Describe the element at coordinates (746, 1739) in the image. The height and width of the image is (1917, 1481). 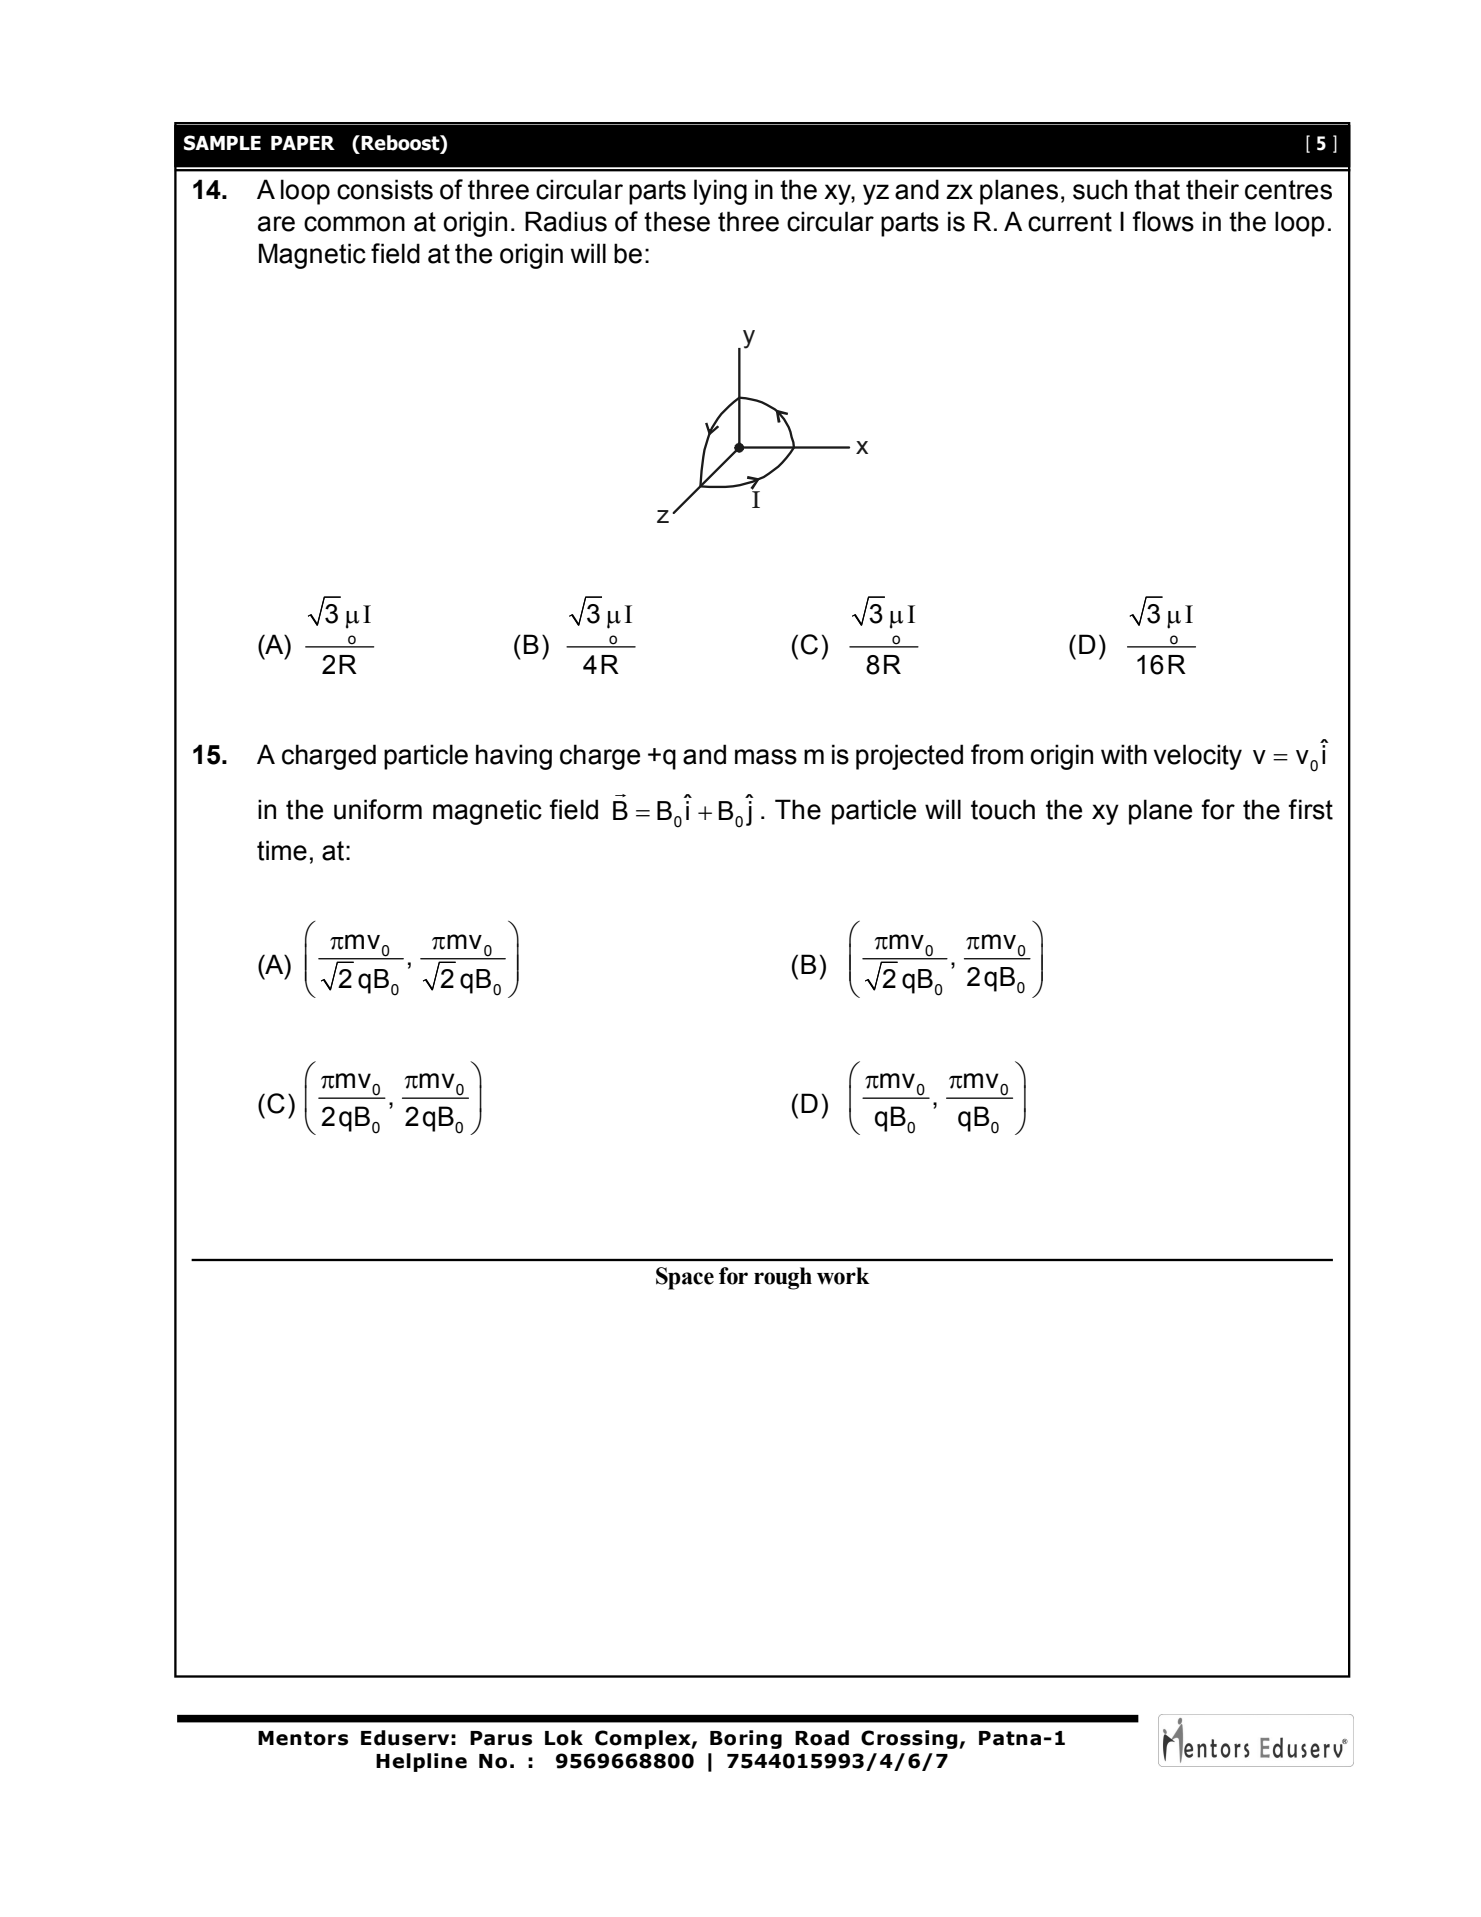
I see `Boring` at that location.
